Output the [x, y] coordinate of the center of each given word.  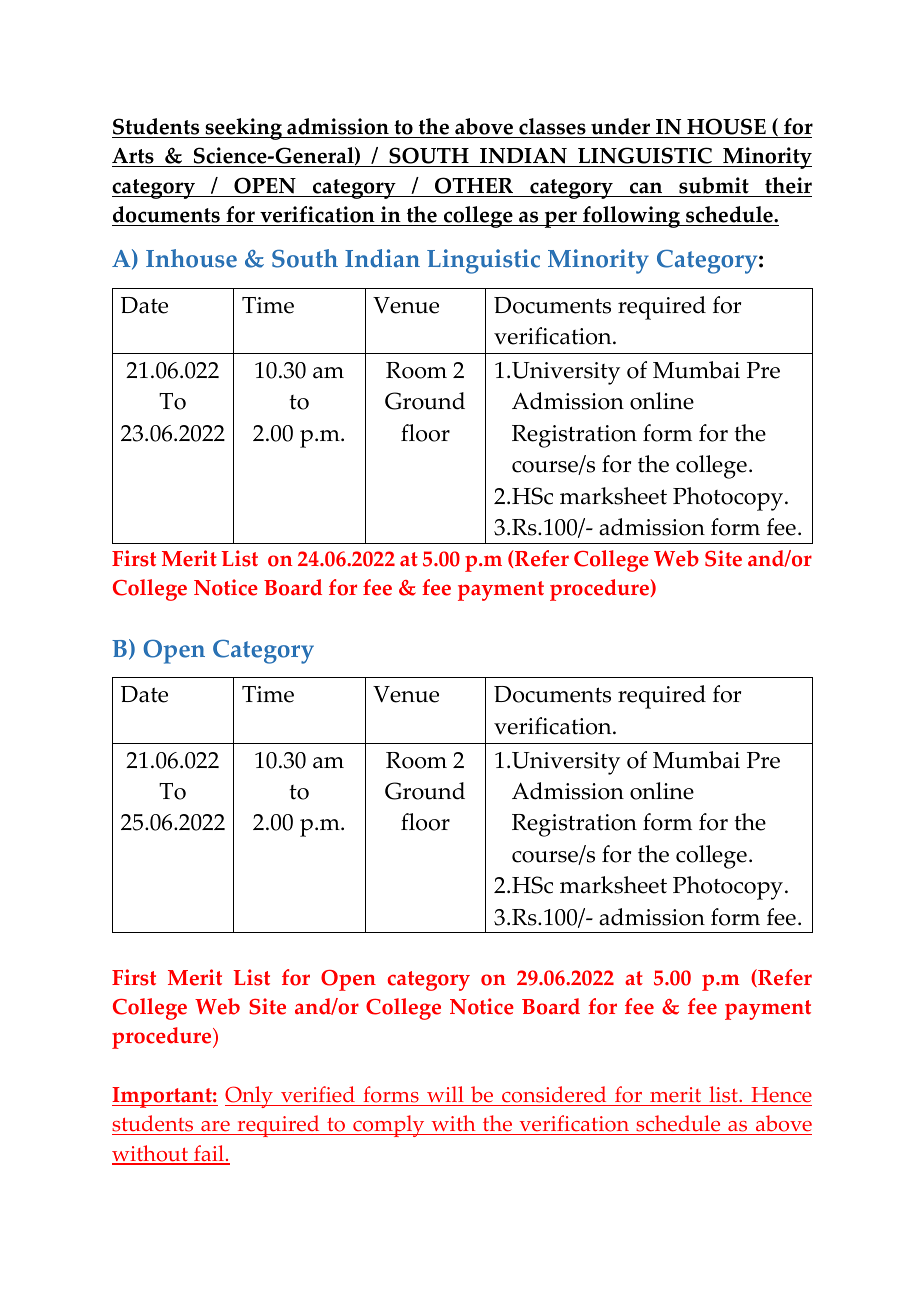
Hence [780, 1096]
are [215, 1128]
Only [250, 1097]
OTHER [474, 187]
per [560, 219]
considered [554, 1096]
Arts [134, 157]
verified [318, 1096]
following [631, 217]
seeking [243, 129]
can [646, 189]
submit [714, 187]
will [445, 1096]
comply [389, 1126]
